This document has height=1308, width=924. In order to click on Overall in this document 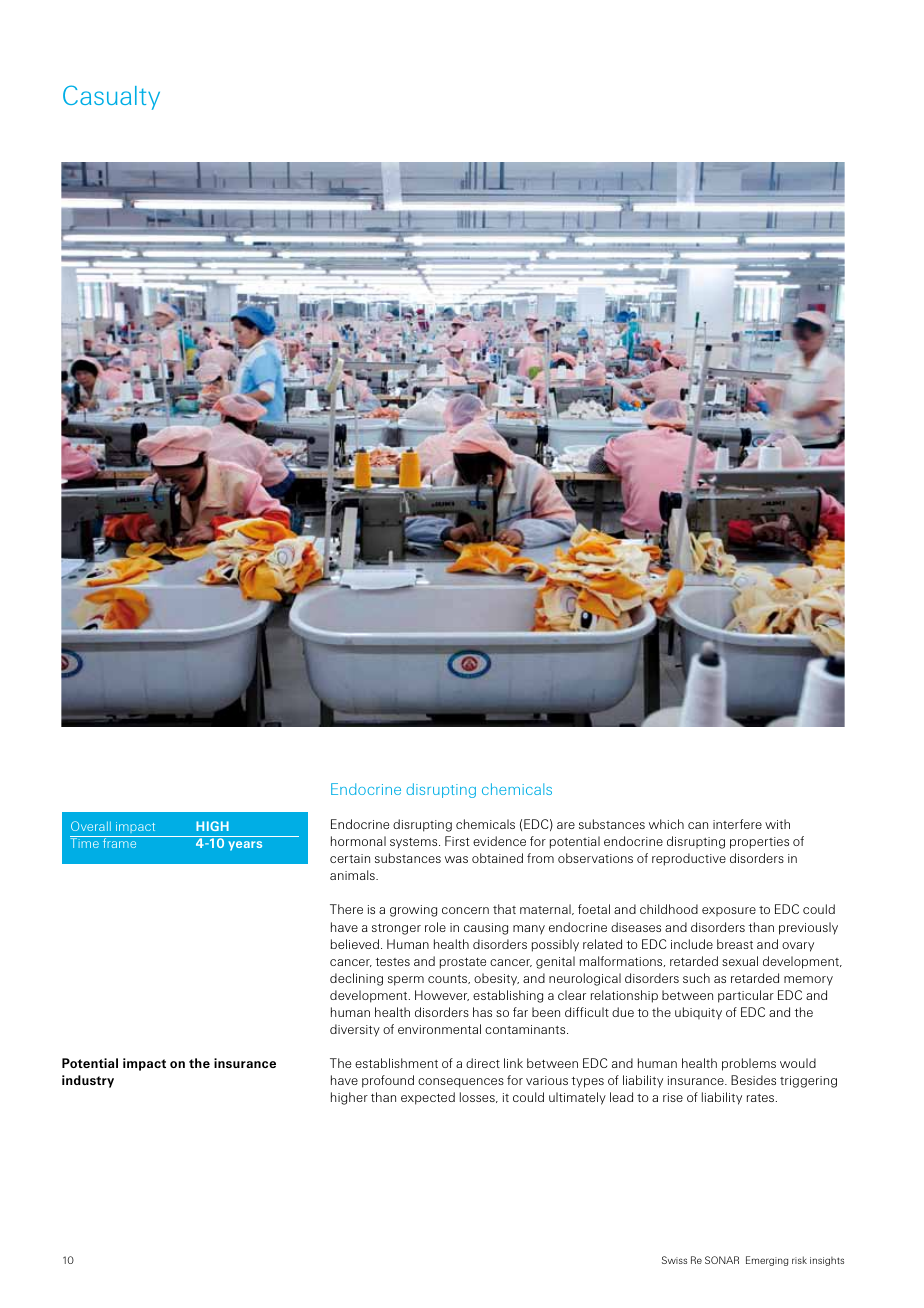, I will do `click(91, 826)`.
